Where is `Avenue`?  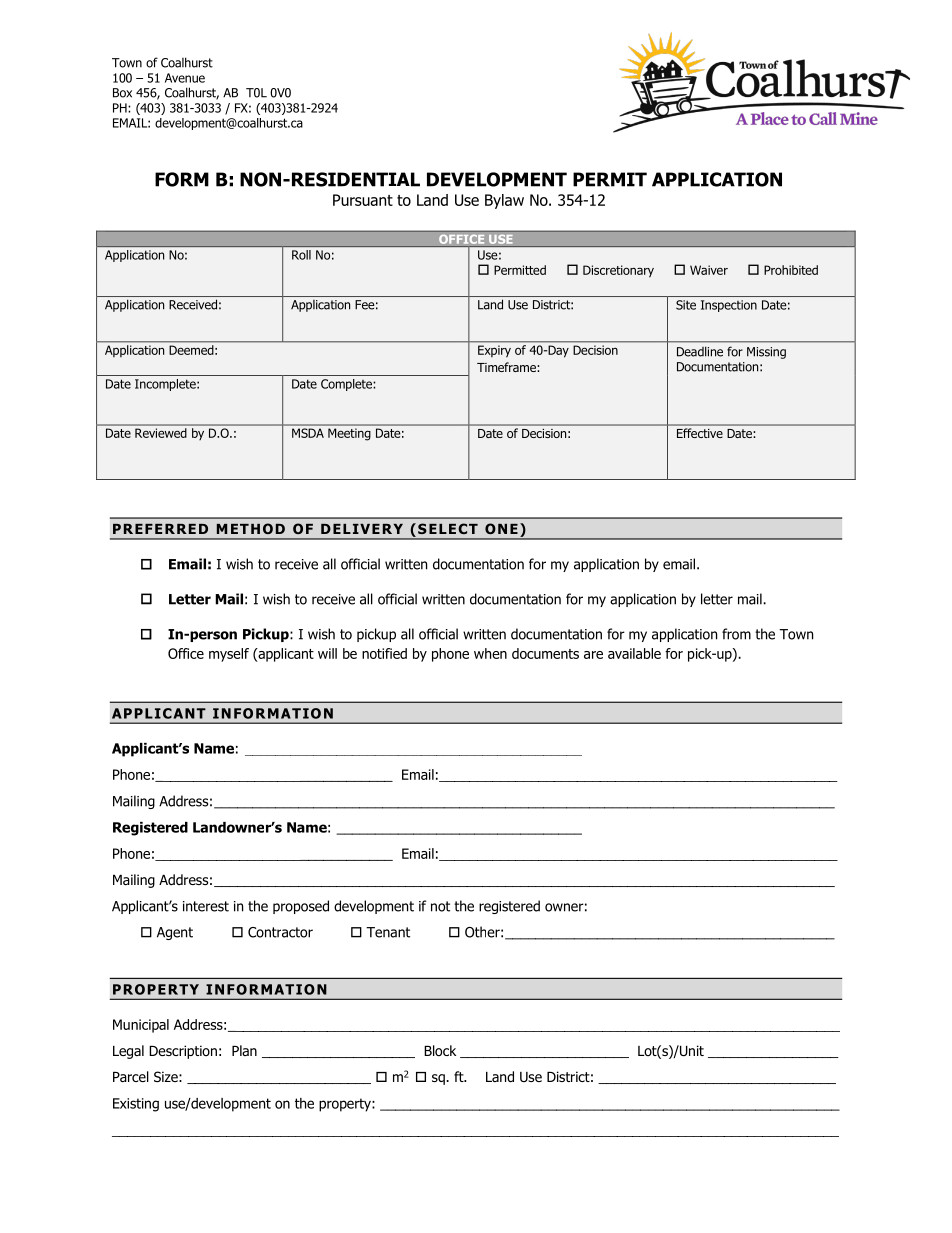
Avenue is located at coordinates (185, 78).
